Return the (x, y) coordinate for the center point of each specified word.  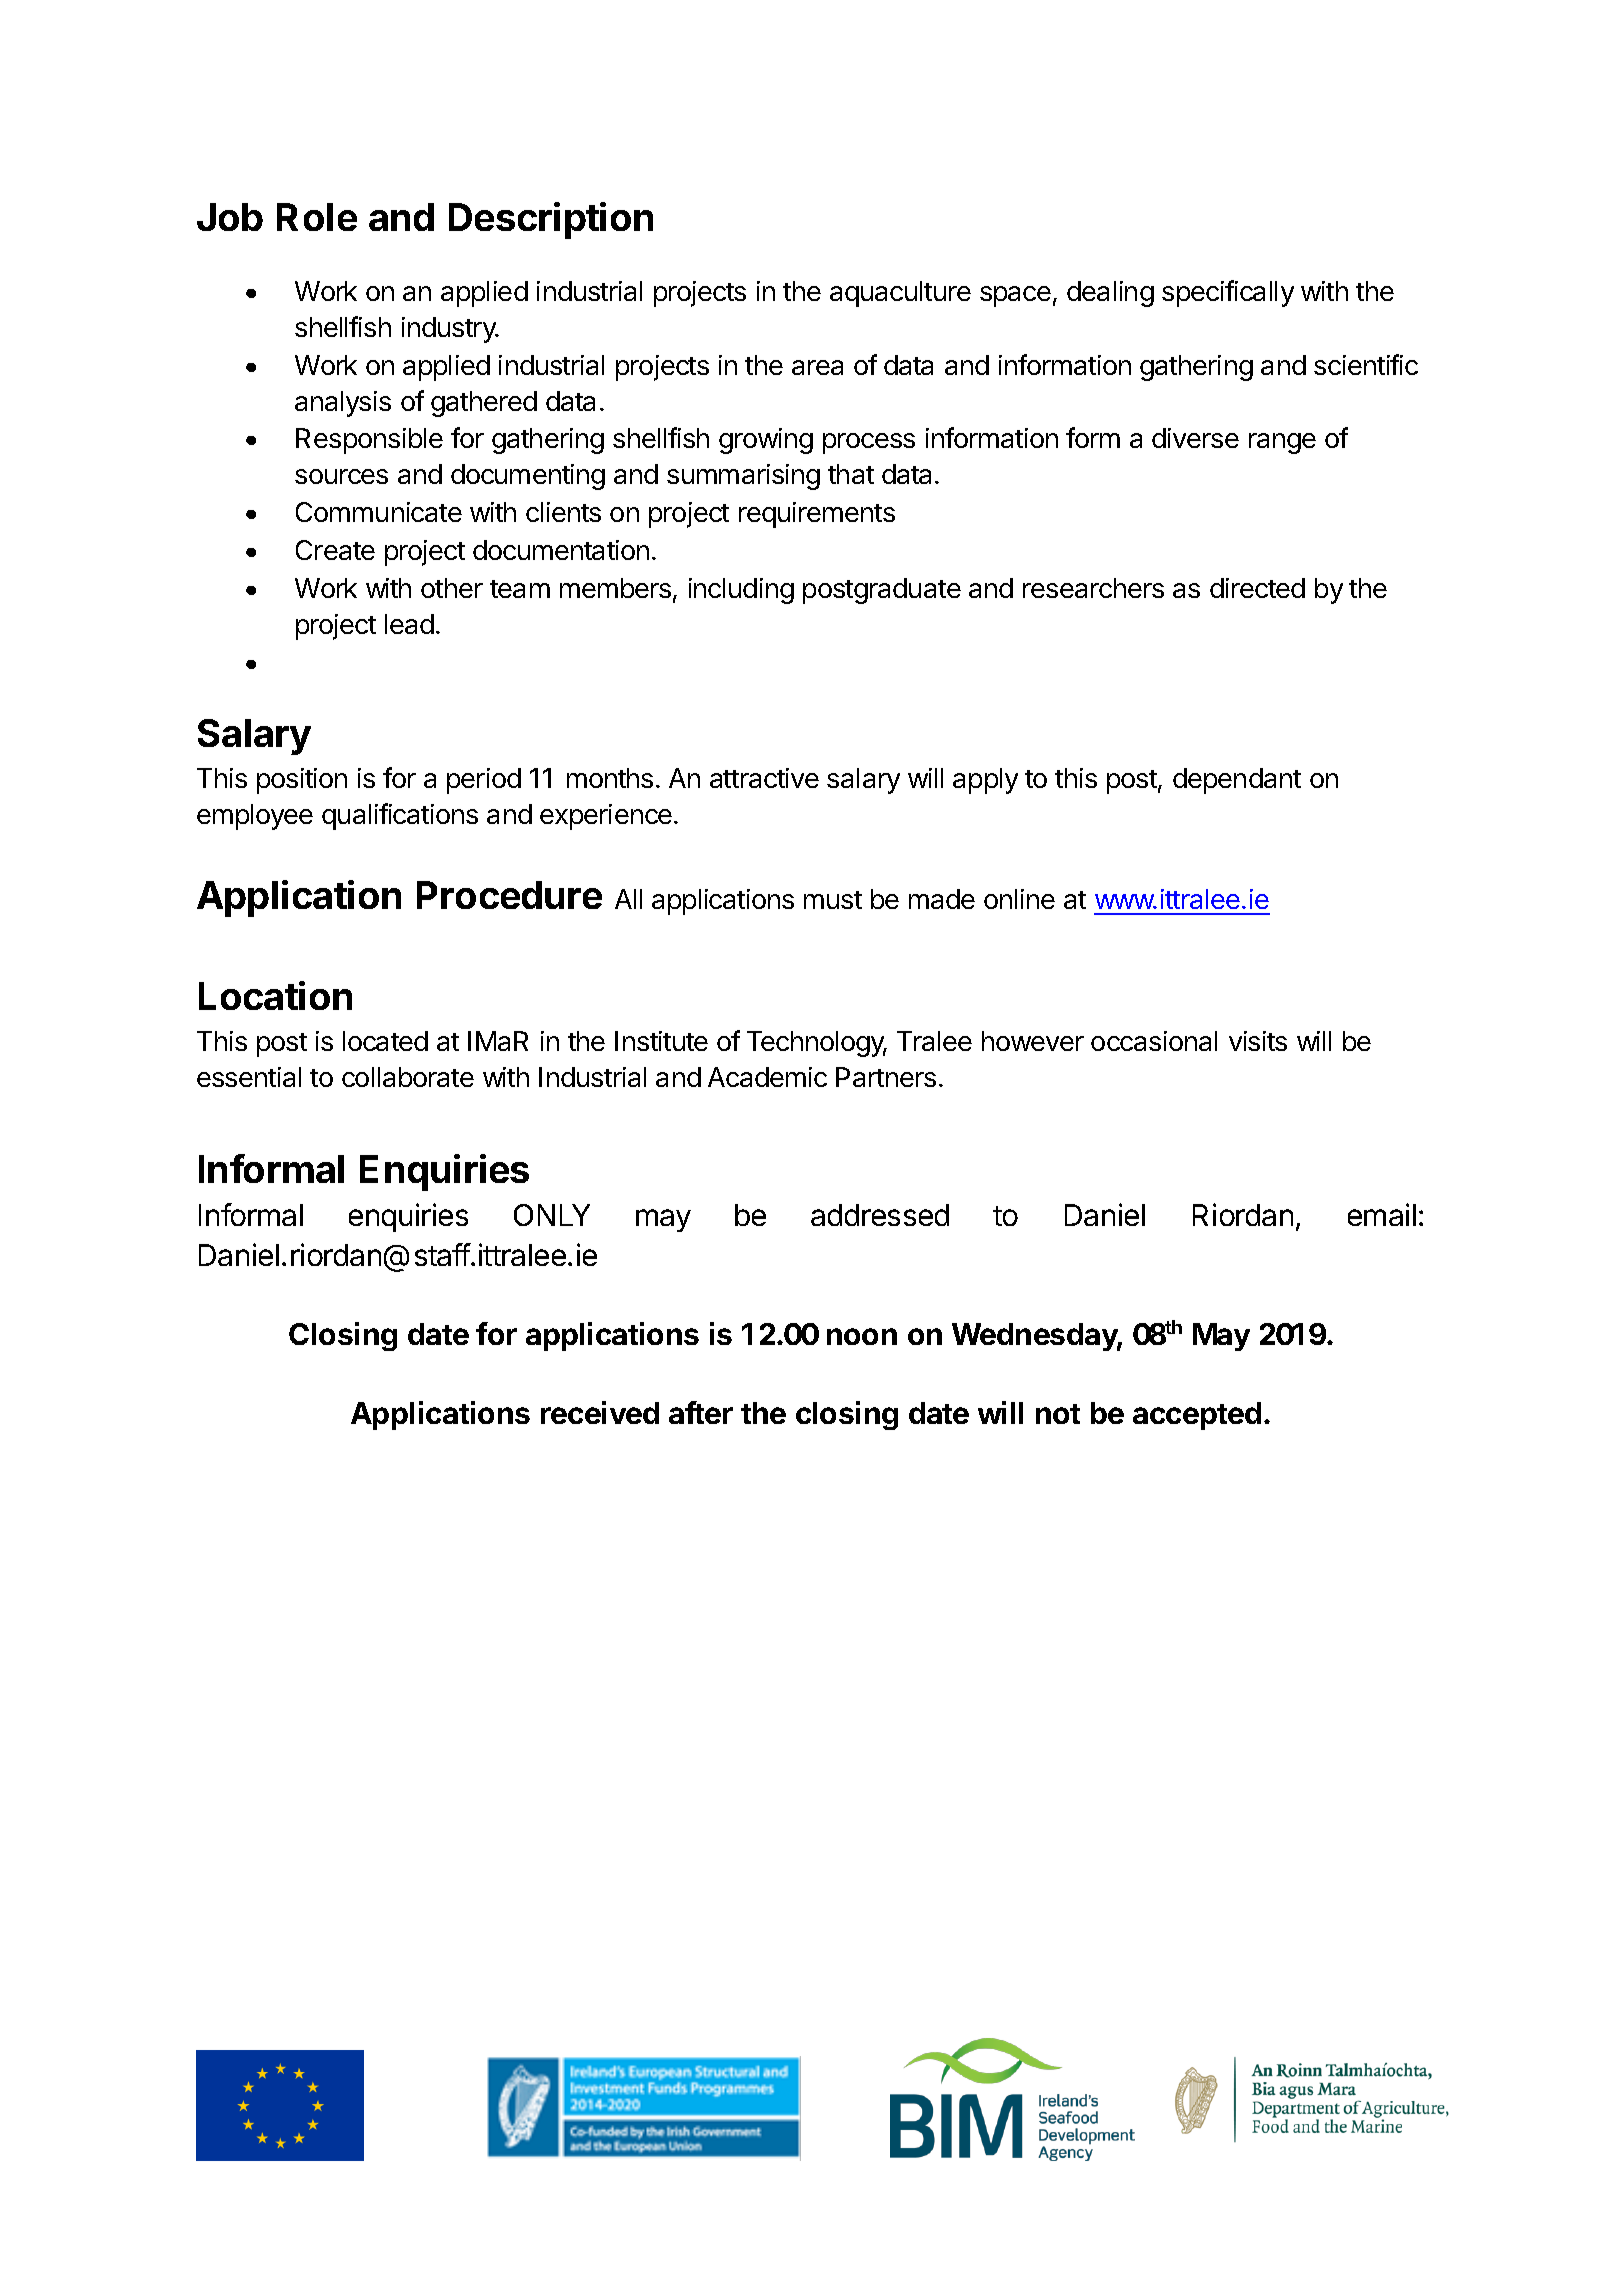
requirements (817, 515)
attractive (764, 778)
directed (1257, 588)
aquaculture (900, 294)
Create (335, 550)
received (600, 1412)
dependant (1237, 781)
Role (317, 217)
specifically (1228, 293)
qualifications (400, 816)
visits (1258, 1041)
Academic (767, 1077)
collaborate (408, 1077)
